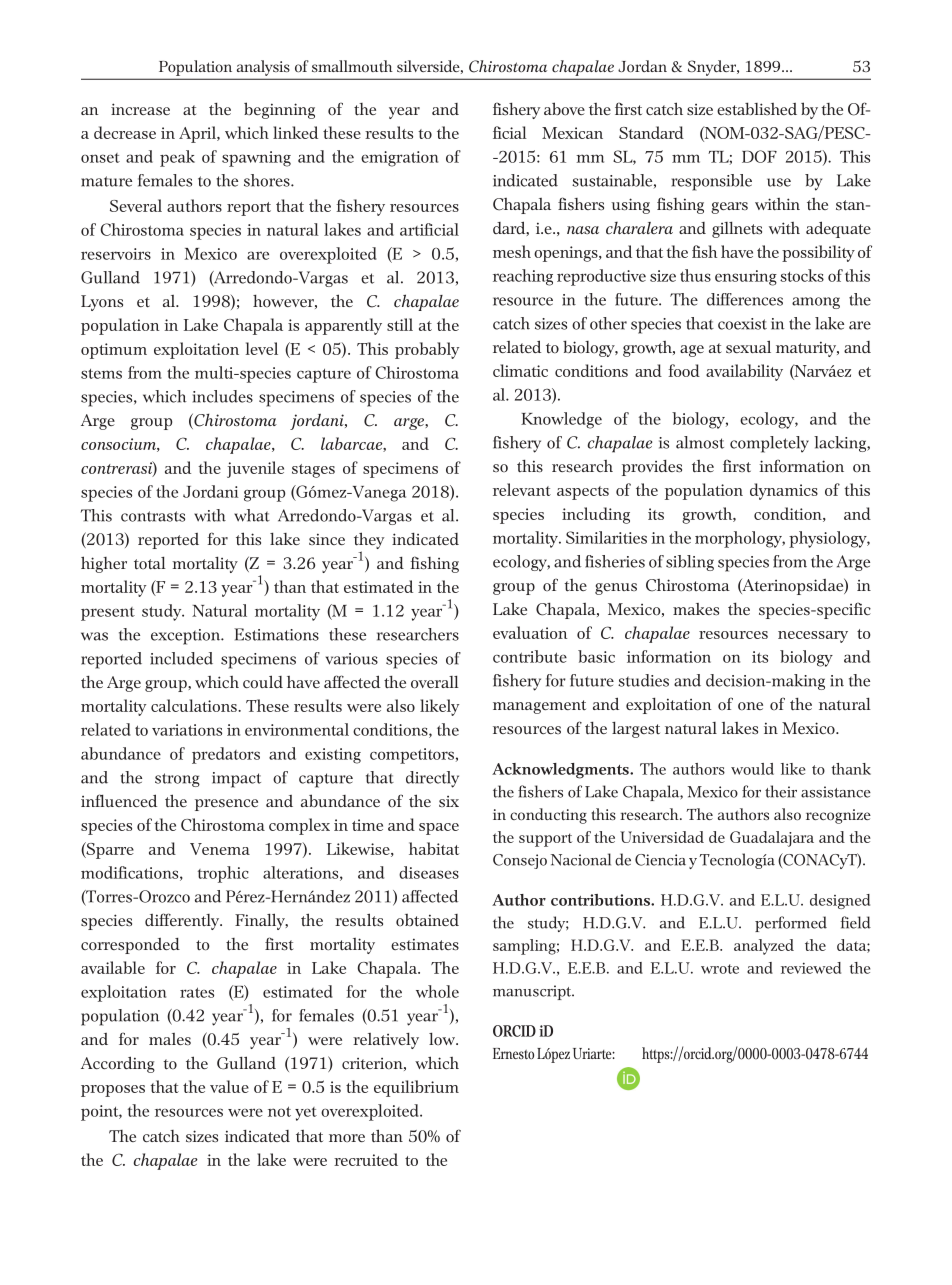 This image has width=952, height=1285. Describe the element at coordinates (229, 1086) in the image. I see `value` at that location.
